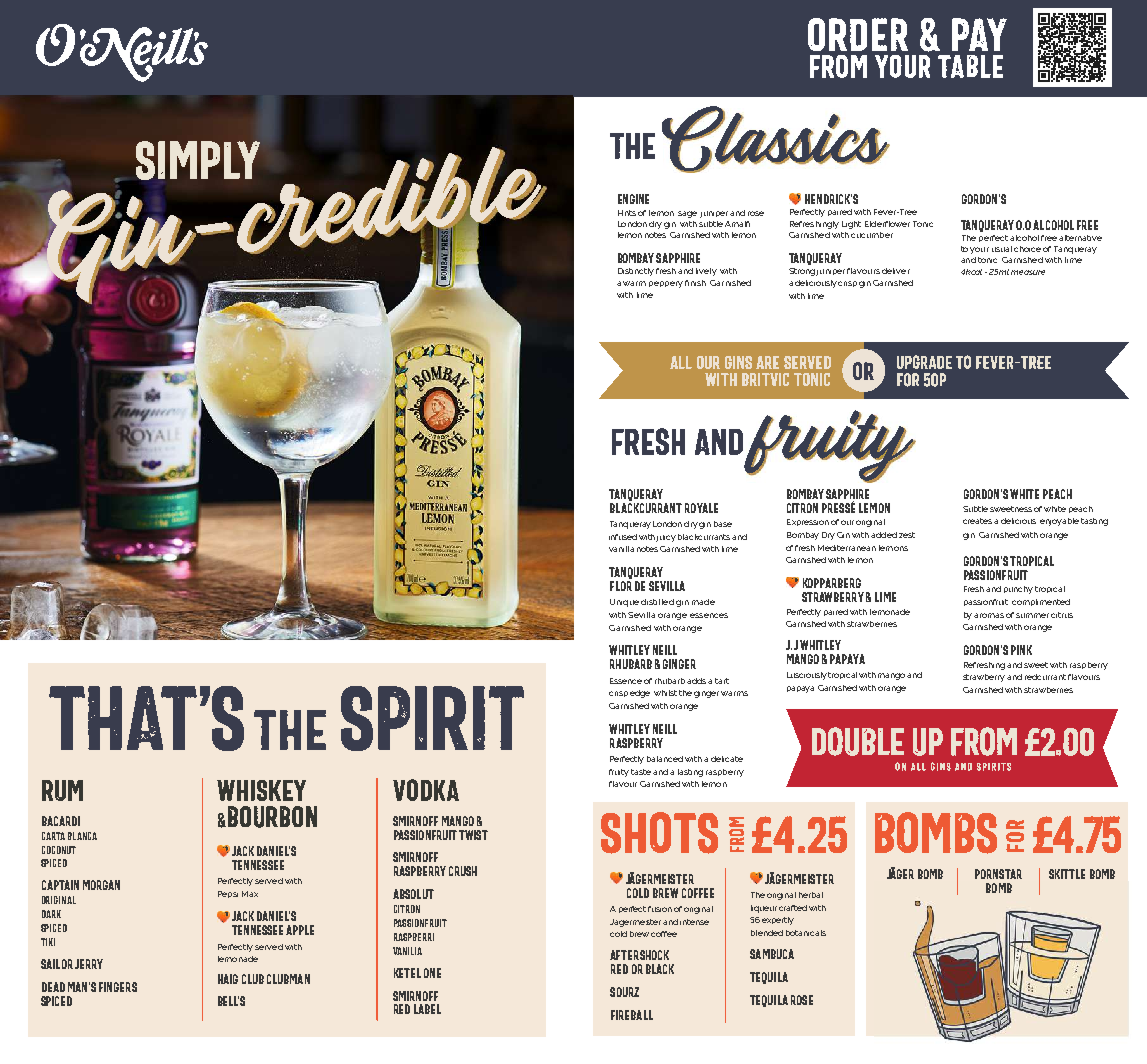 This screenshot has width=1147, height=1064. What do you see at coordinates (228, 979) in the screenshot?
I see `Haig` at bounding box center [228, 979].
